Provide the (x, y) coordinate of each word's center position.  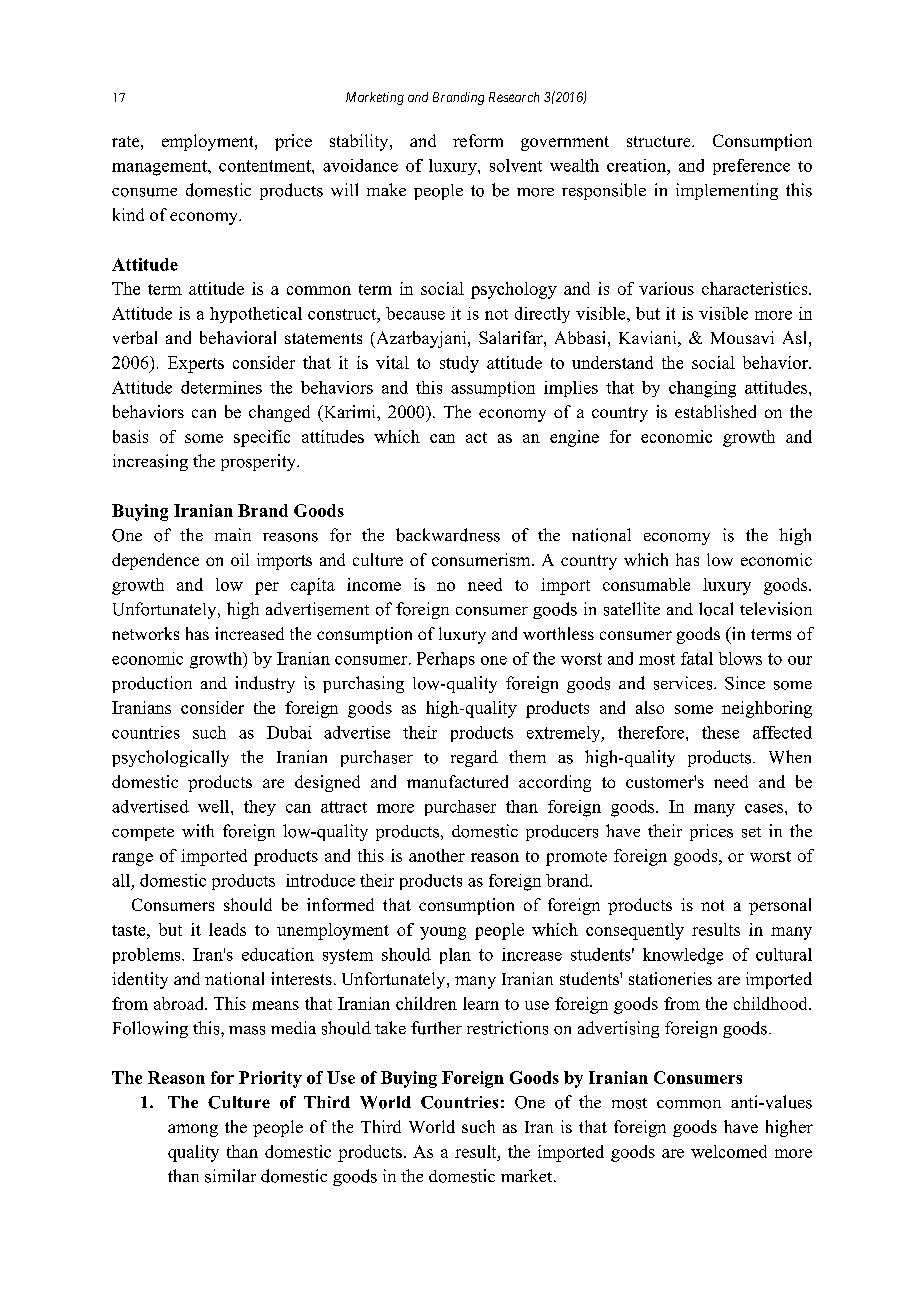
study (459, 364)
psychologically (170, 758)
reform (478, 140)
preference (751, 167)
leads (227, 929)
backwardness (448, 535)
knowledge (683, 956)
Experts (196, 364)
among (193, 1130)
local (716, 609)
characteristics (756, 288)
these (720, 732)
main (233, 534)
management (160, 168)
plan (455, 956)
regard (474, 758)
